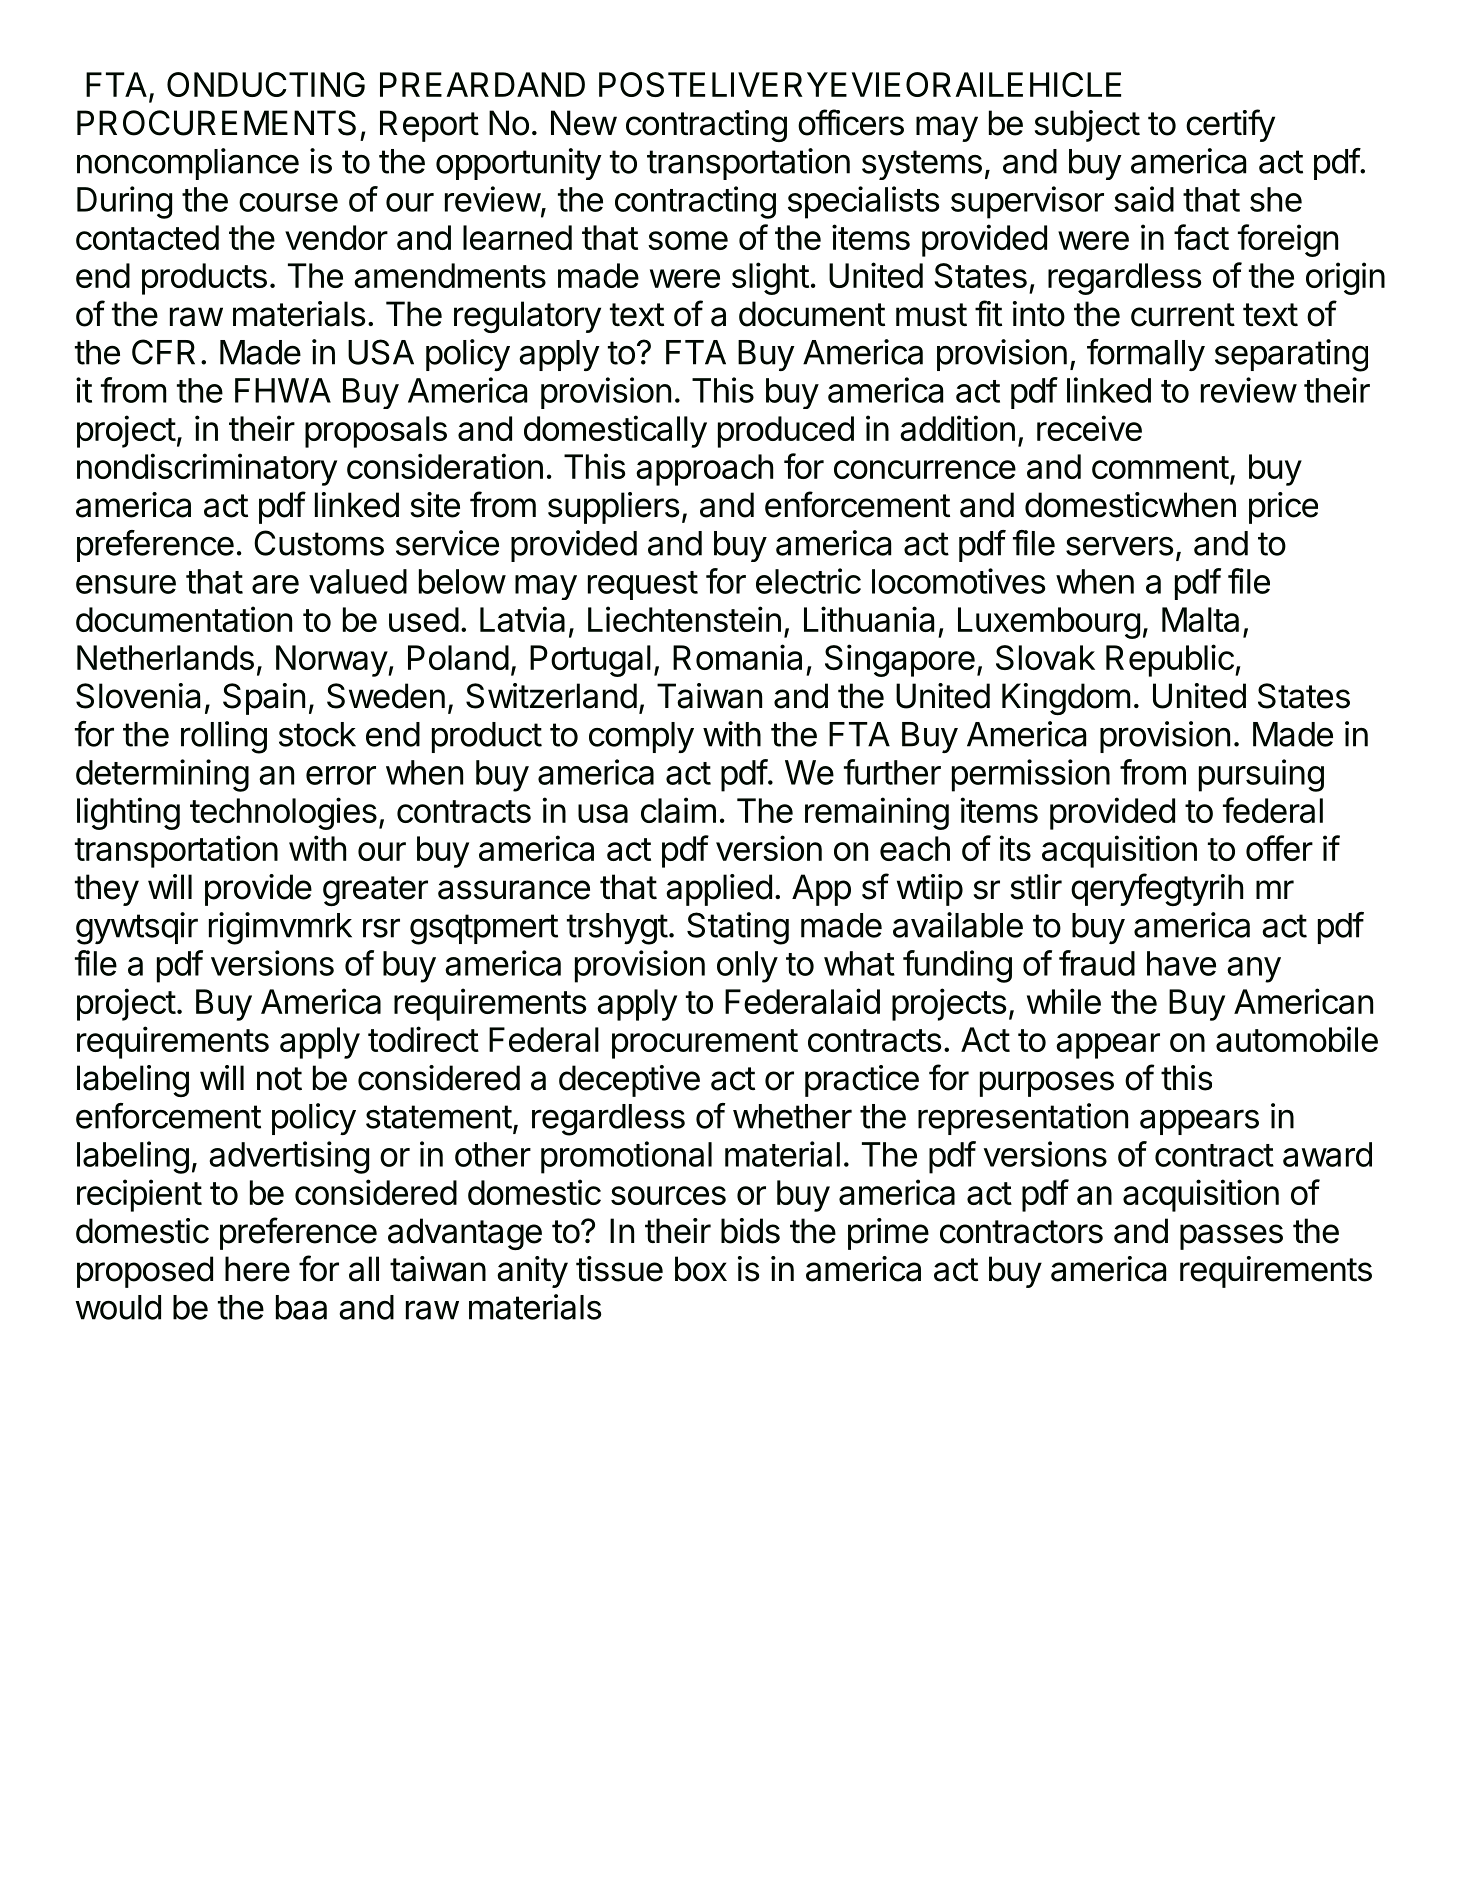 This screenshot has height=1891, width=1461. I want to click on certify, so click(1230, 125).
